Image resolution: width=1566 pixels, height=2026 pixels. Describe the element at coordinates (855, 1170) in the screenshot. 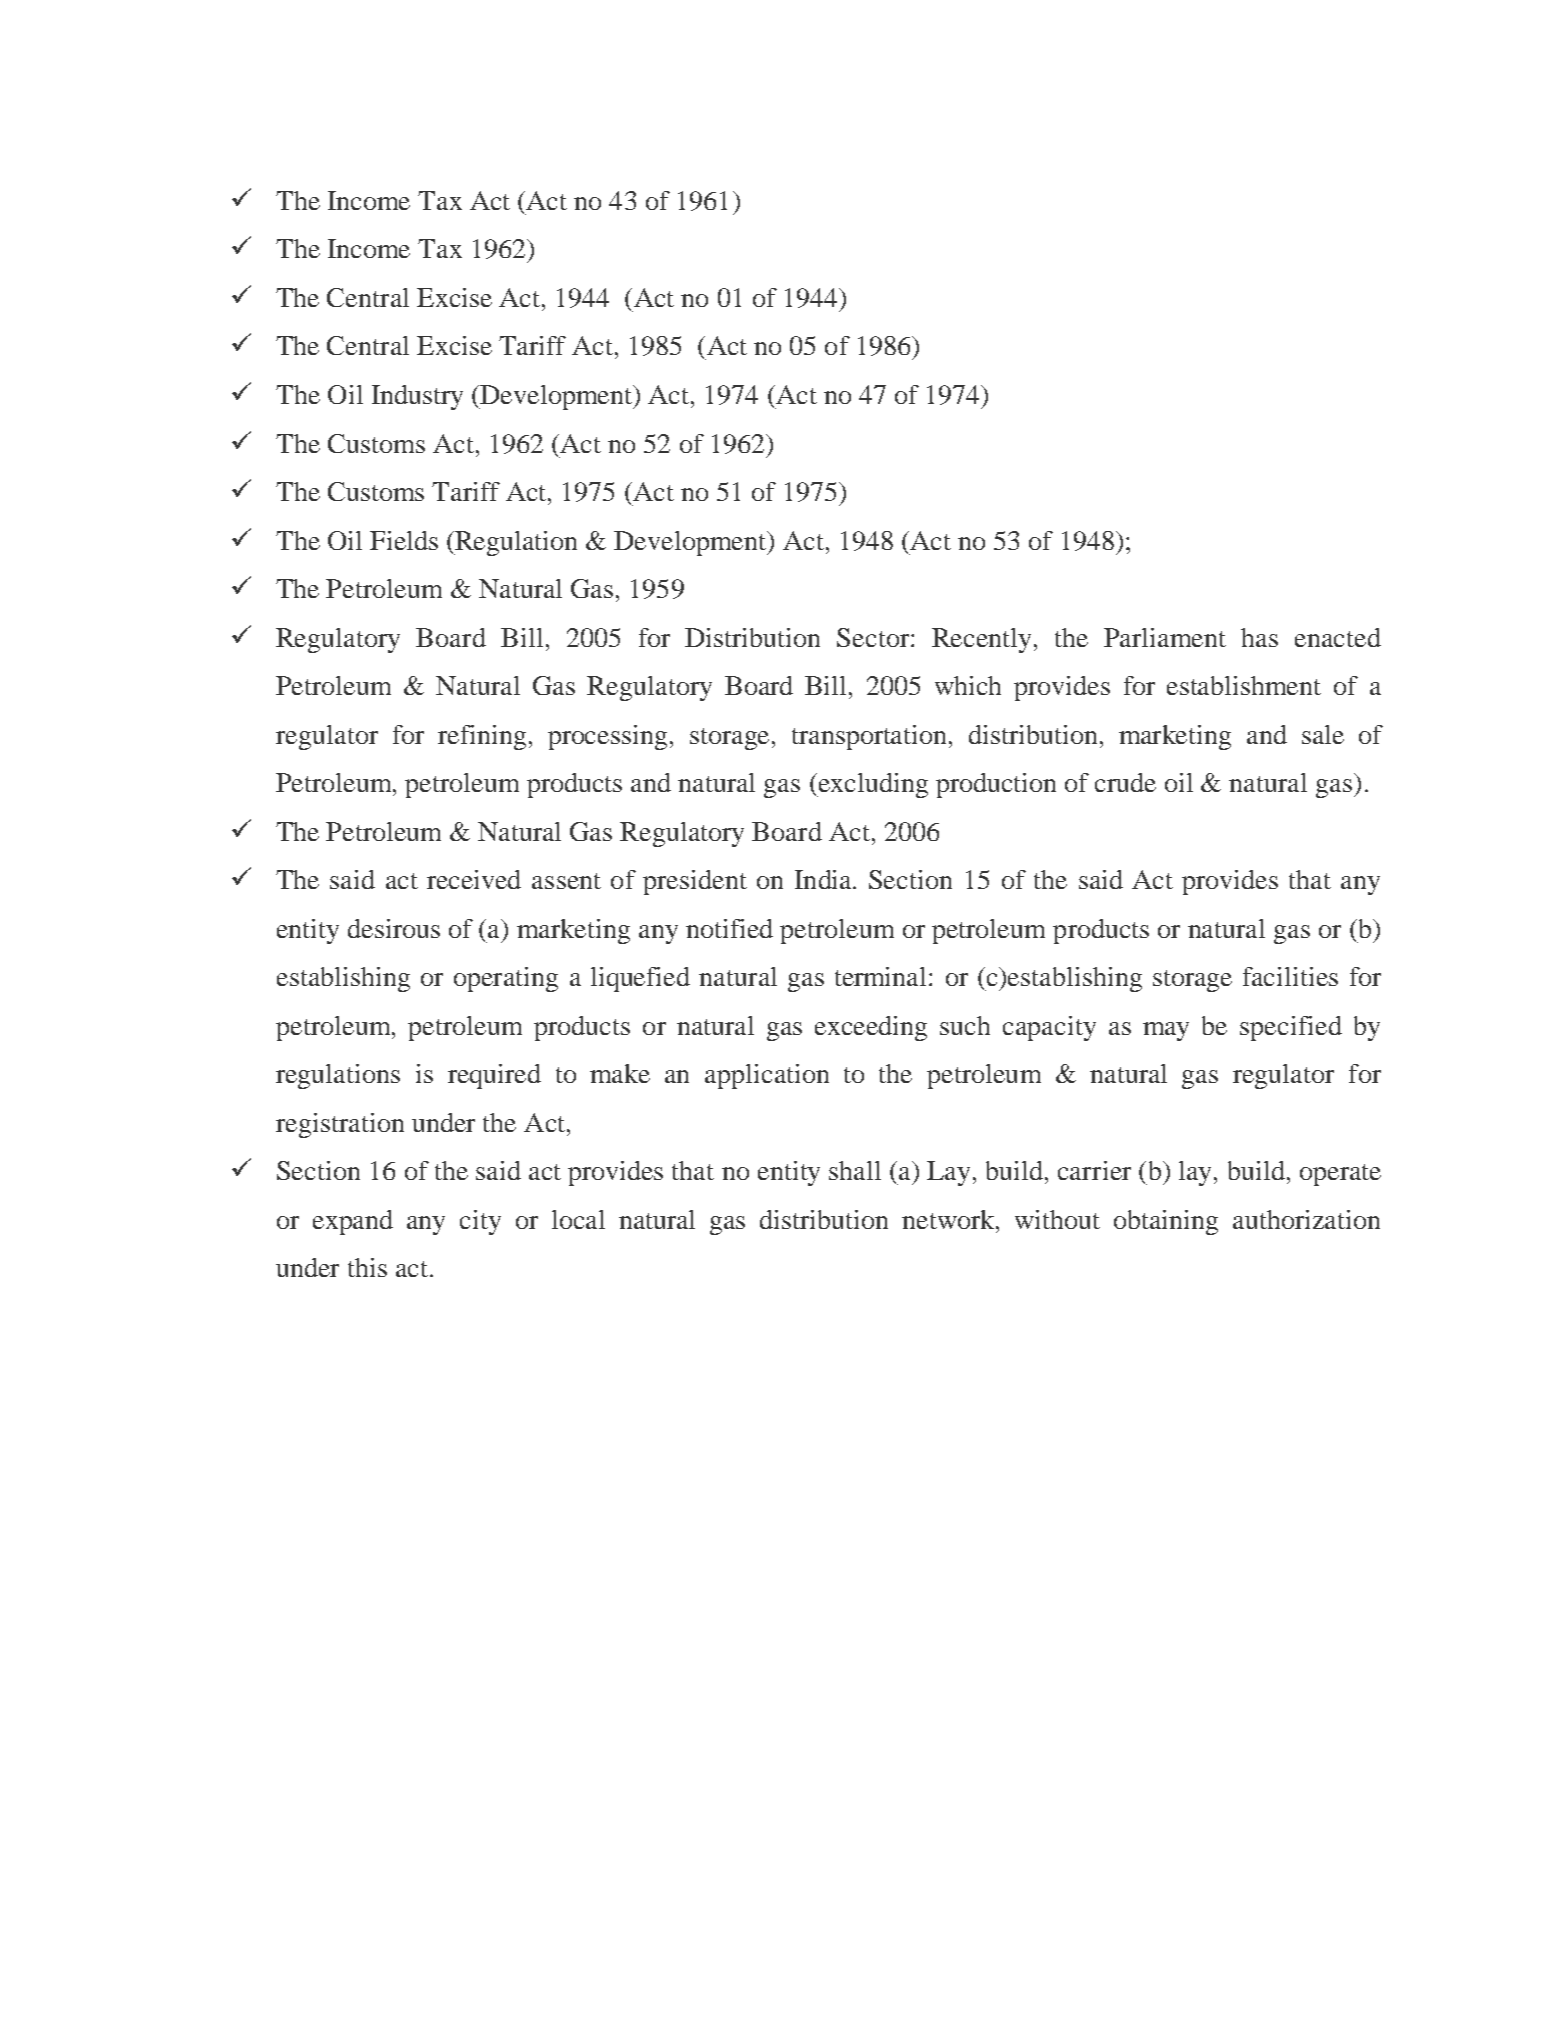

I see `shall` at that location.
